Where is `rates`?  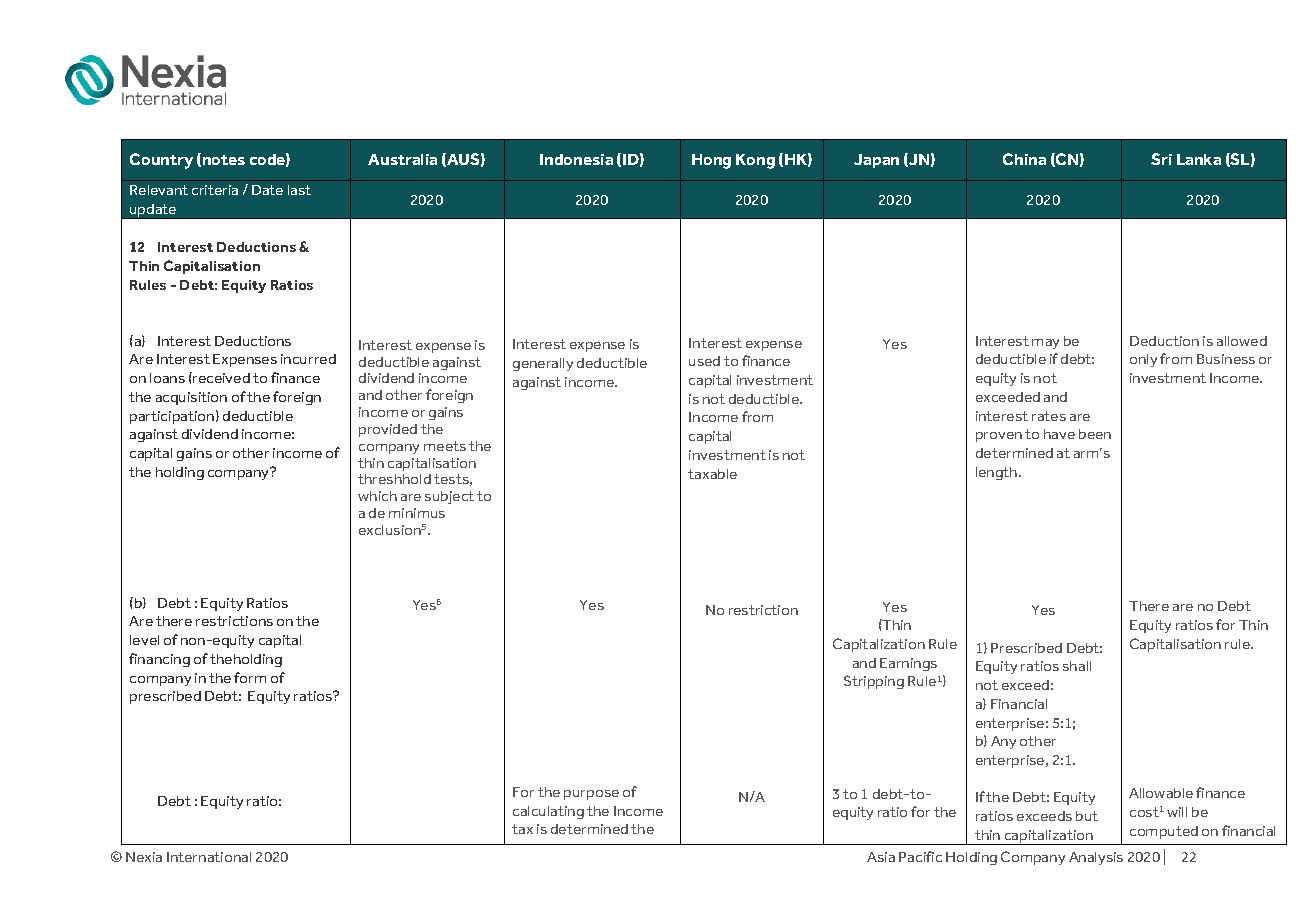 rates is located at coordinates (1049, 416).
